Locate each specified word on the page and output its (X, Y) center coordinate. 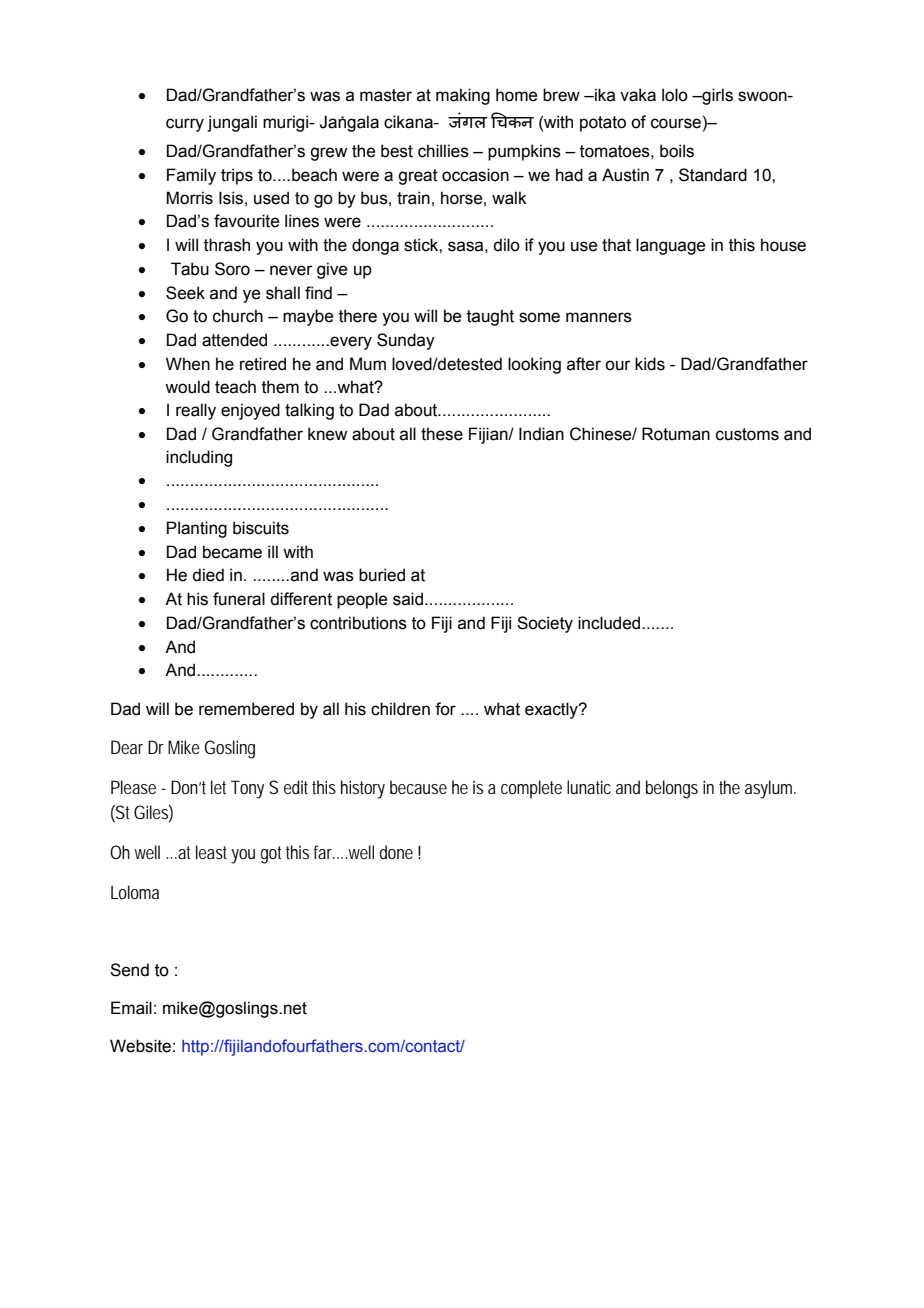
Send (129, 970)
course (676, 123)
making (463, 96)
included (610, 623)
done (396, 852)
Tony (247, 789)
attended (234, 340)
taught (490, 317)
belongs (672, 789)
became (232, 552)
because (418, 787)
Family (191, 176)
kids (650, 364)
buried (382, 575)
